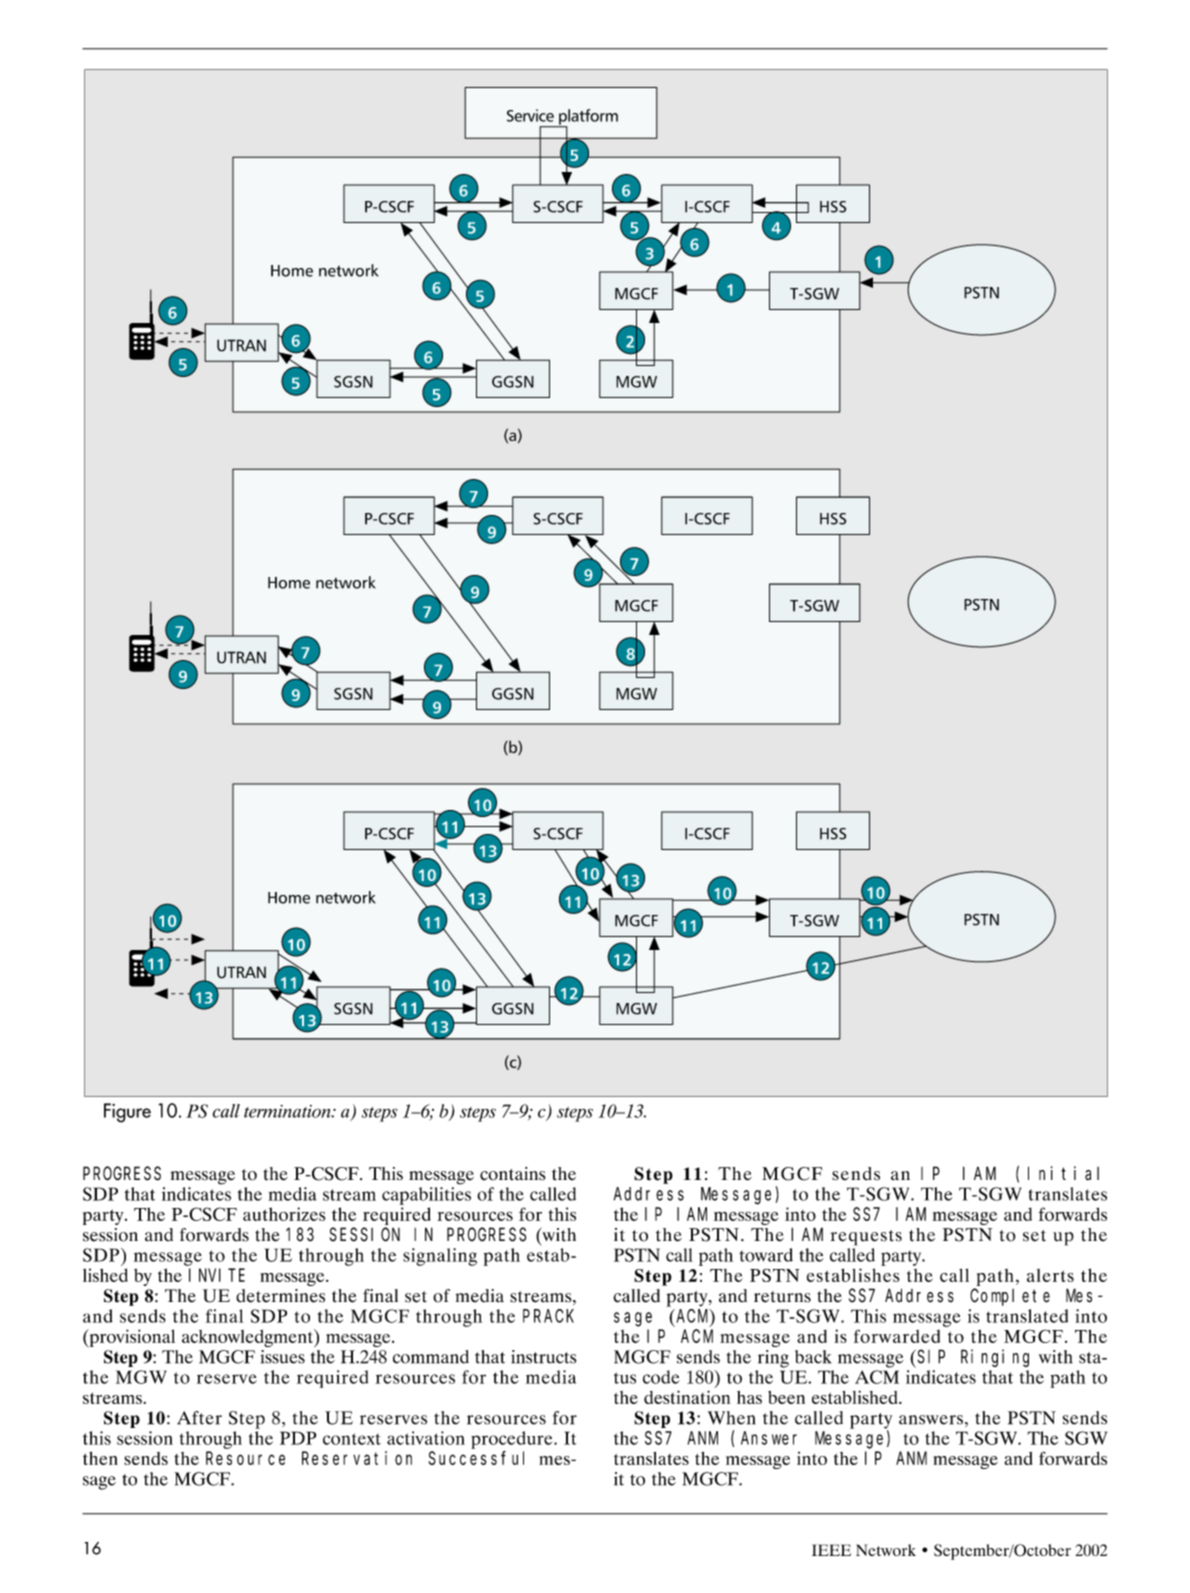  What do you see at coordinates (199, 1418) in the image?
I see `After` at bounding box center [199, 1418].
